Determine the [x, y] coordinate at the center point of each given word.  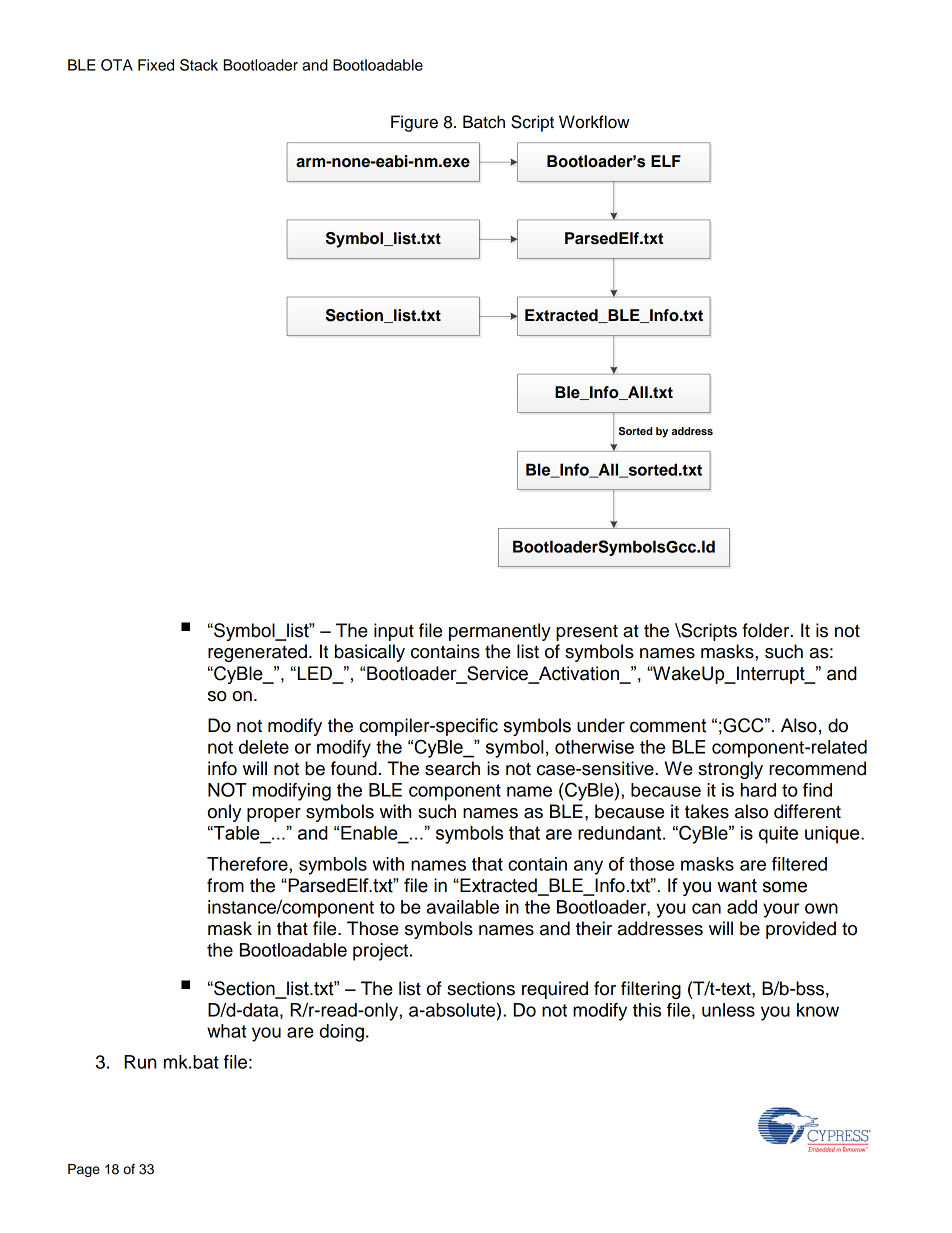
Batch [484, 122]
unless [728, 1010]
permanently [500, 632]
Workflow [594, 122]
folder [767, 630]
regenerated [257, 653]
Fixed [156, 65]
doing [342, 1033]
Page [84, 1170]
